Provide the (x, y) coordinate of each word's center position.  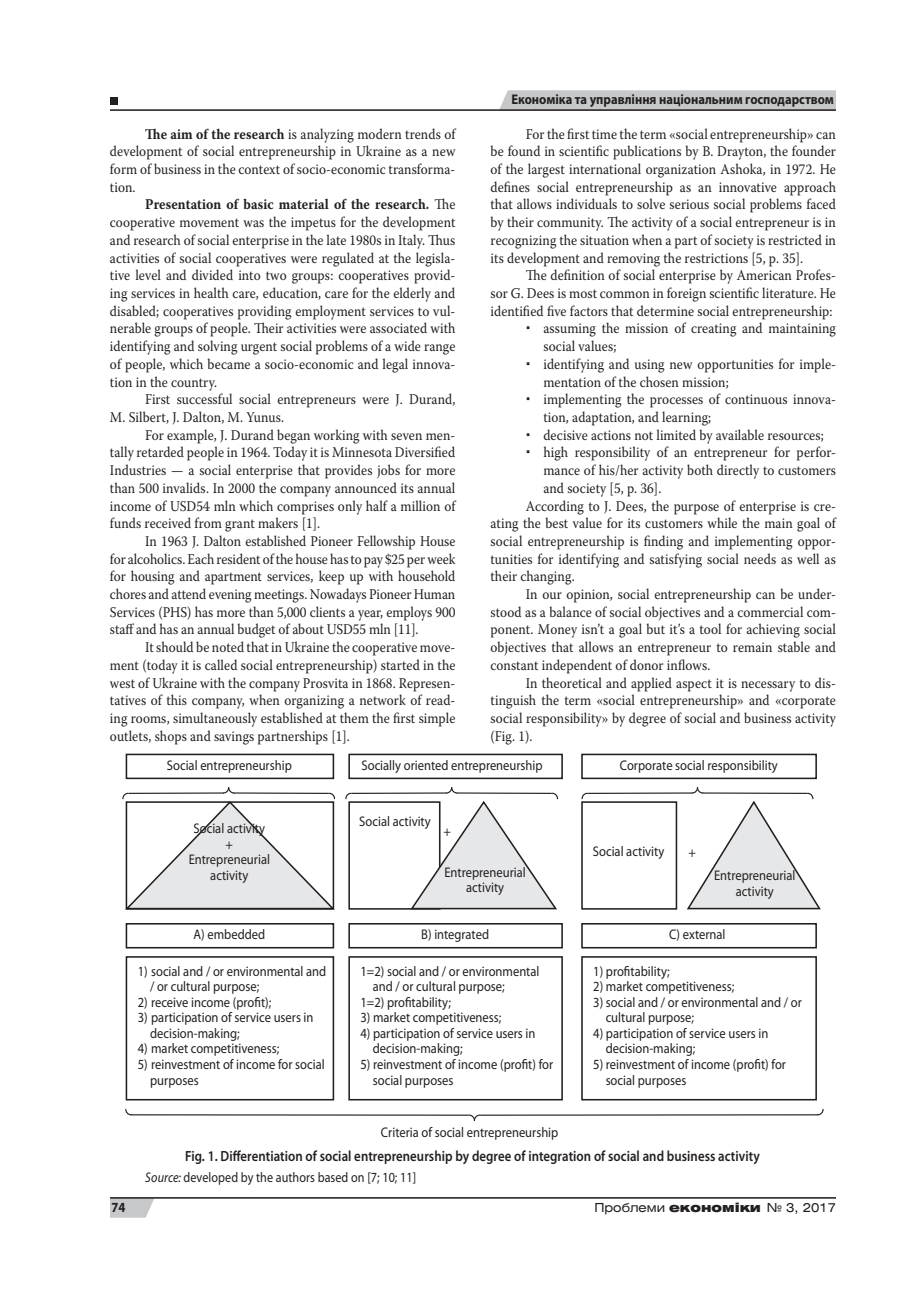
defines (510, 186)
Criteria (399, 1132)
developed (210, 1178)
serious (689, 204)
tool (710, 628)
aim (181, 134)
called (221, 664)
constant (514, 665)
